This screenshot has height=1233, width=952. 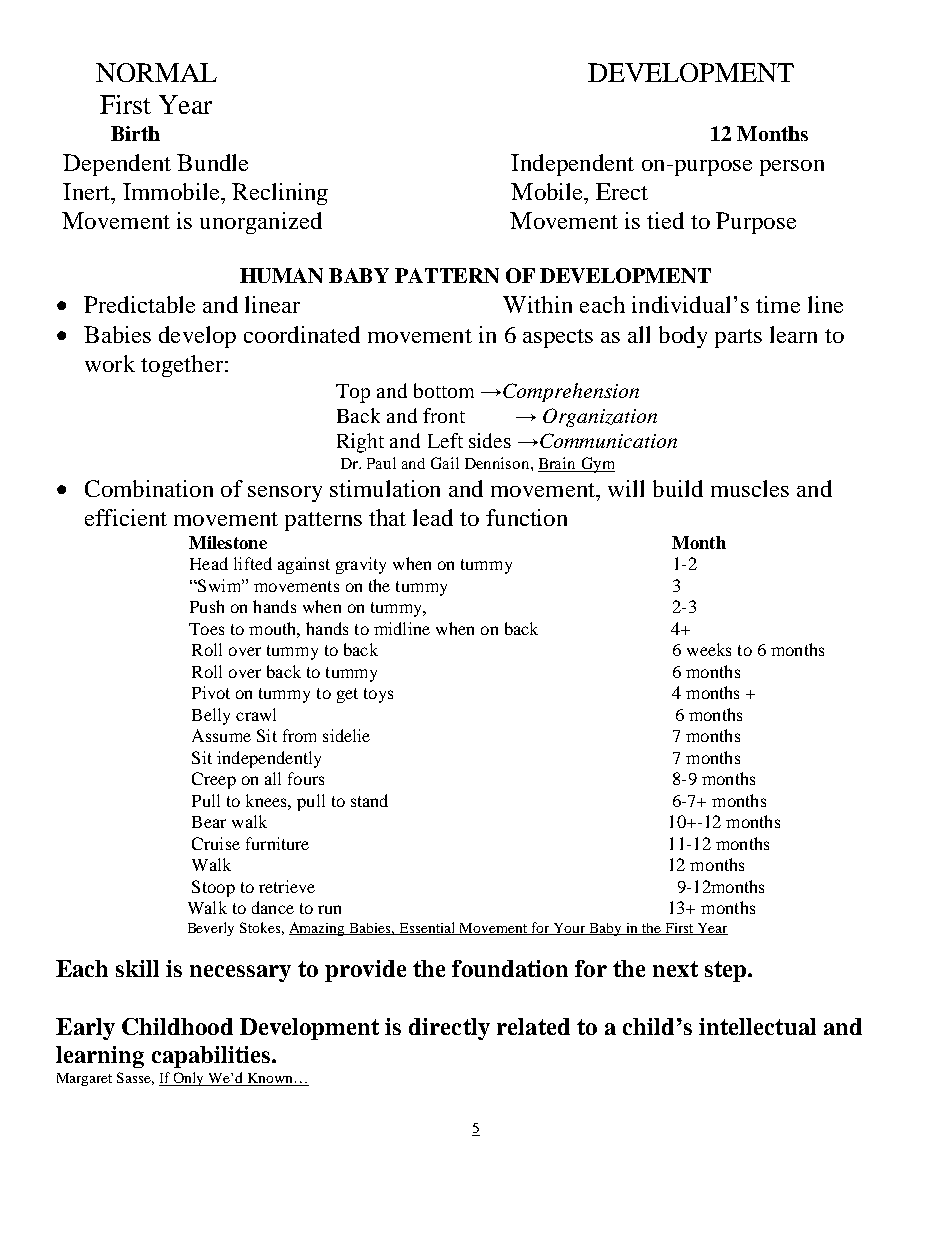 What do you see at coordinates (280, 194) in the screenshot?
I see `Reclining` at bounding box center [280, 194].
